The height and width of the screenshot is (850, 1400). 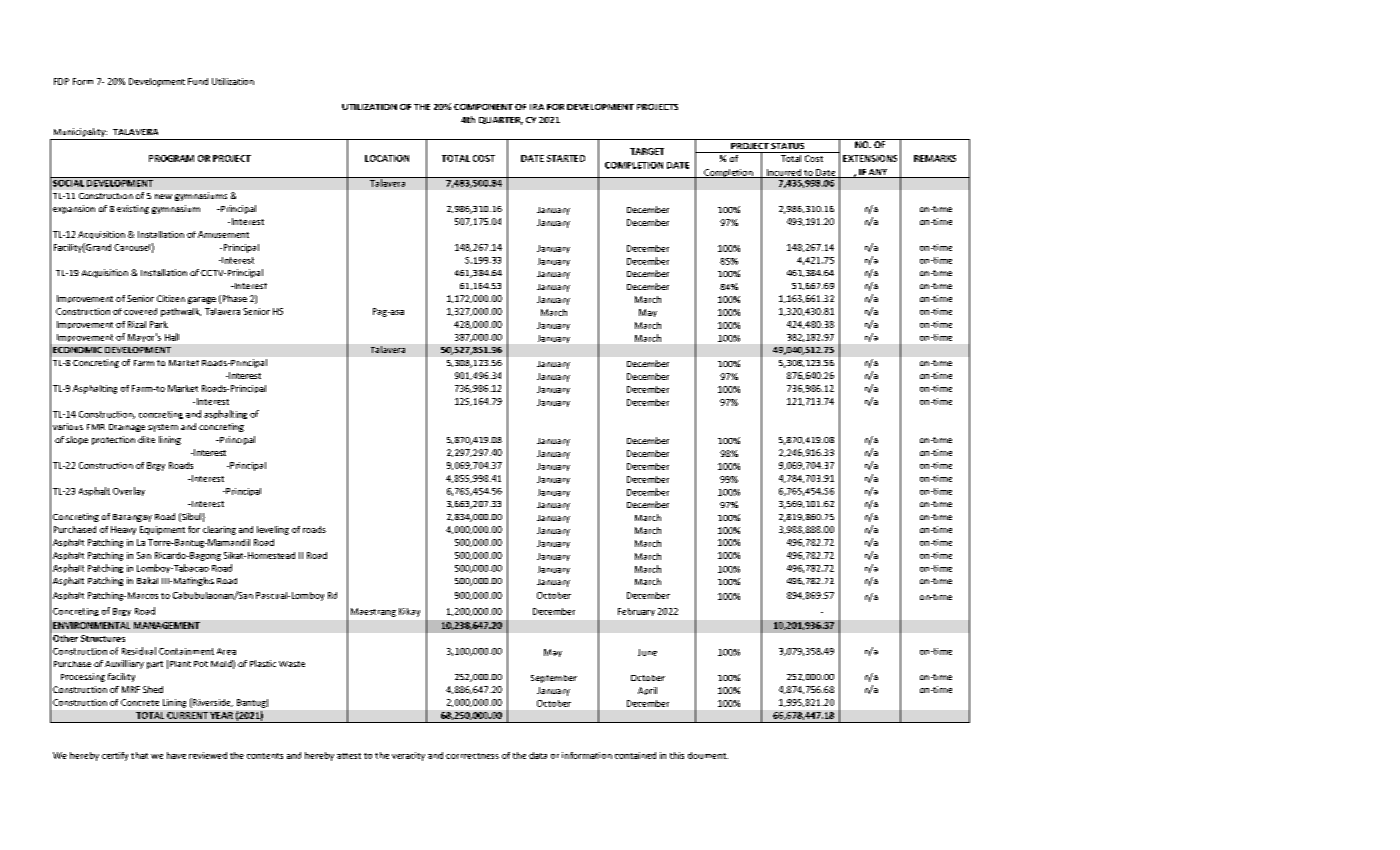 What do you see at coordinates (870, 158) in the screenshot?
I see `EXTENSIONS` at bounding box center [870, 158].
